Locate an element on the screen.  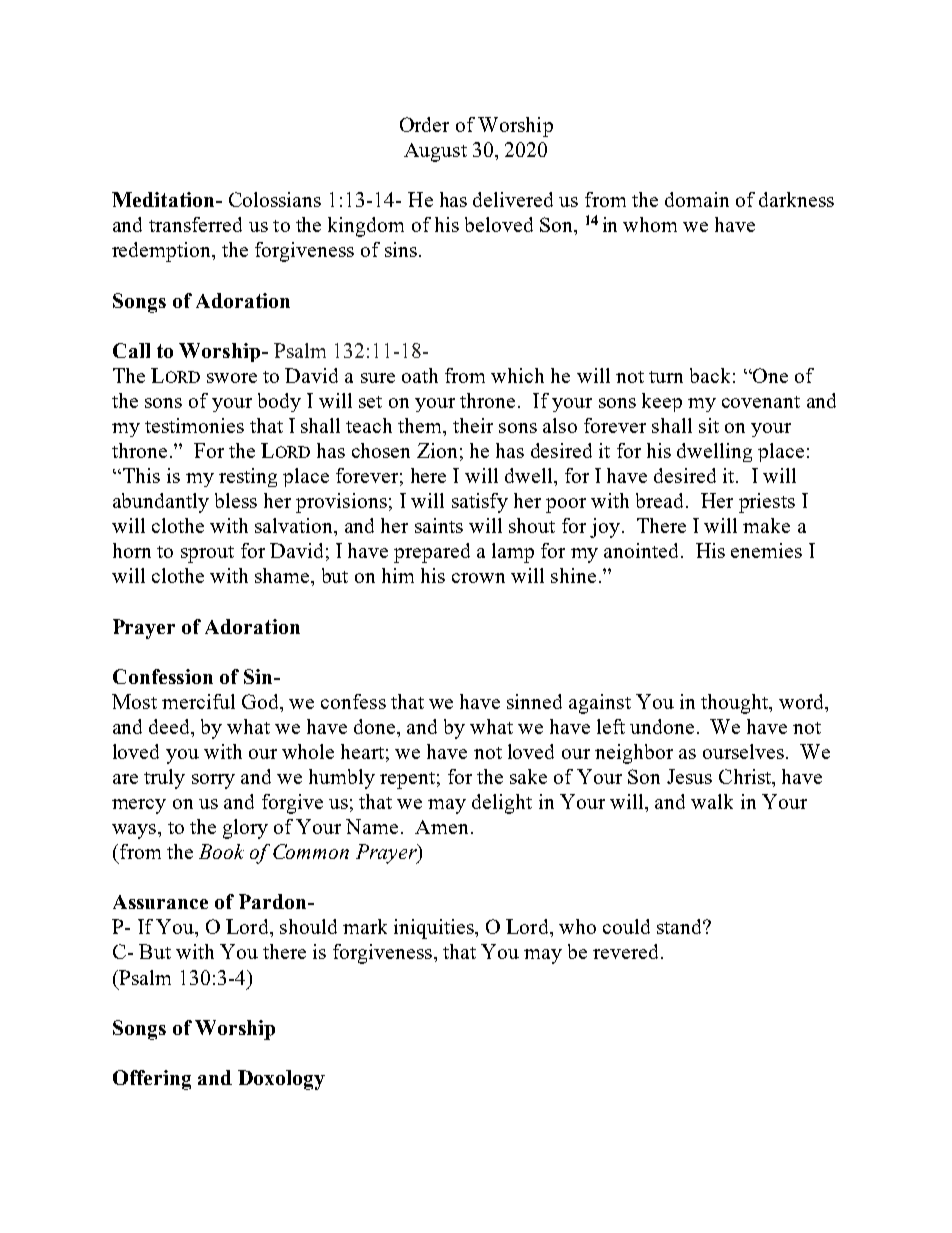
Amen is located at coordinates (441, 827).
